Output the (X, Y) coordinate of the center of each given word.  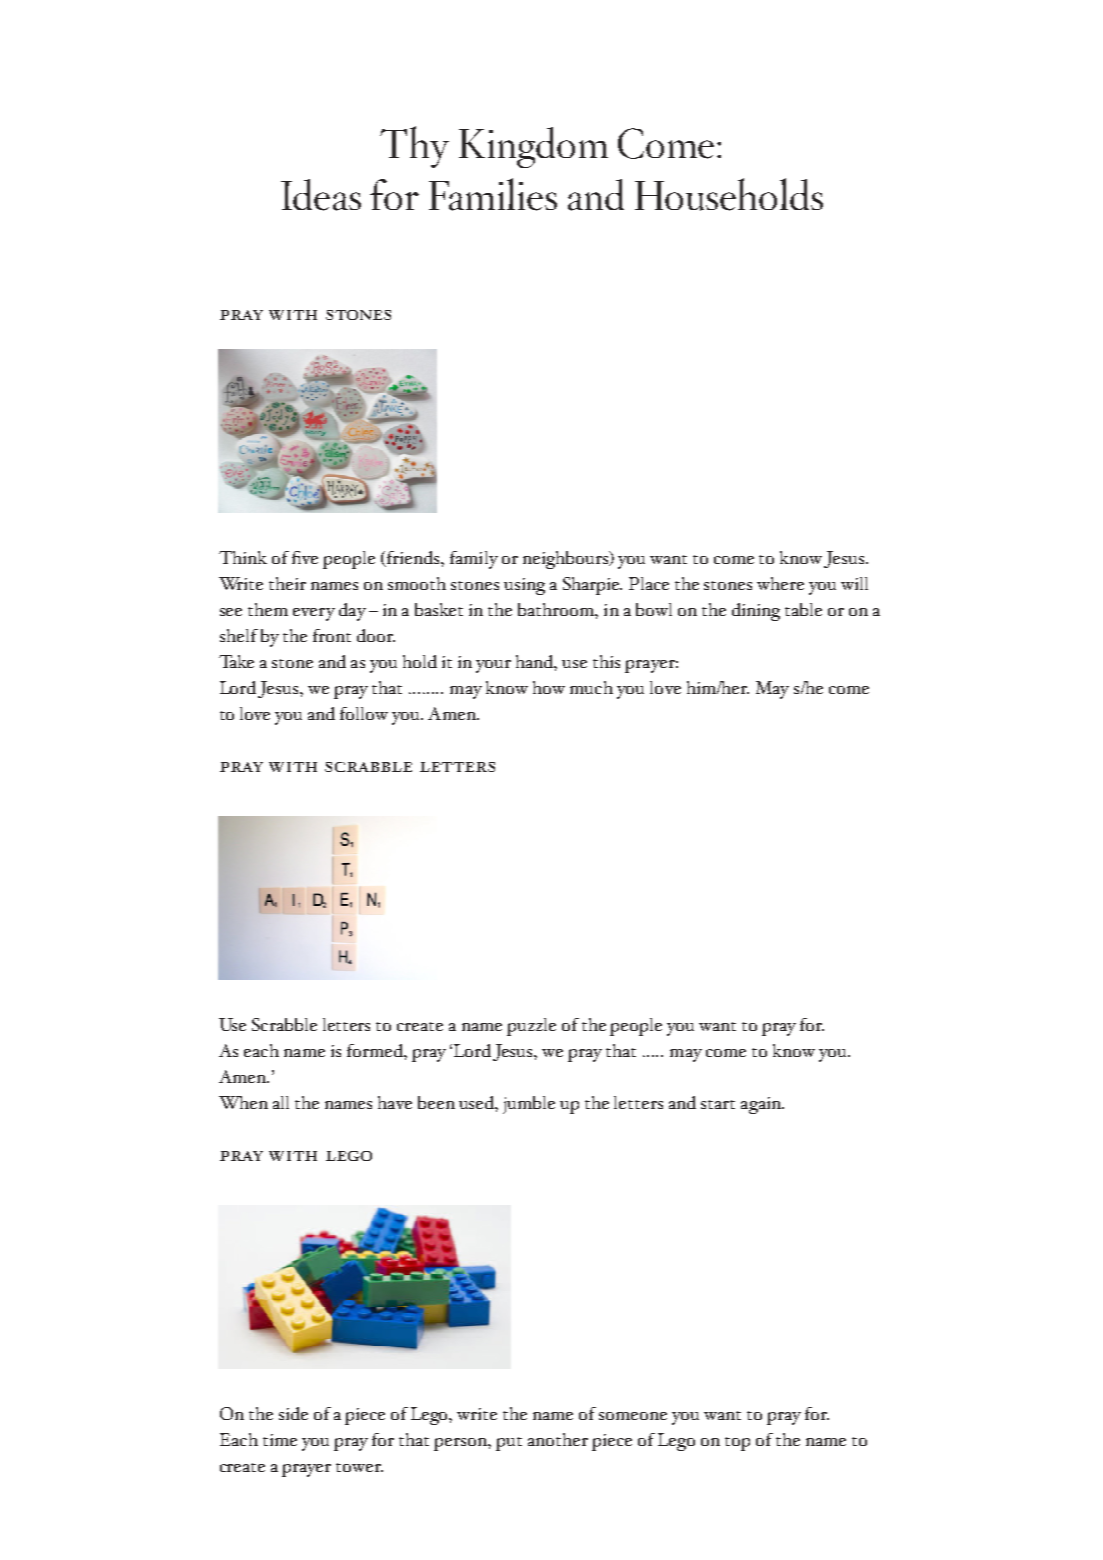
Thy (414, 147)
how (549, 687)
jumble (529, 1105)
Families (493, 194)
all (281, 1102)
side (293, 1413)
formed (376, 1050)
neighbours (567, 560)
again (762, 1105)
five (305, 557)
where (780, 583)
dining (756, 612)
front (332, 635)
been (436, 1102)
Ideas (321, 195)
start (718, 1104)
